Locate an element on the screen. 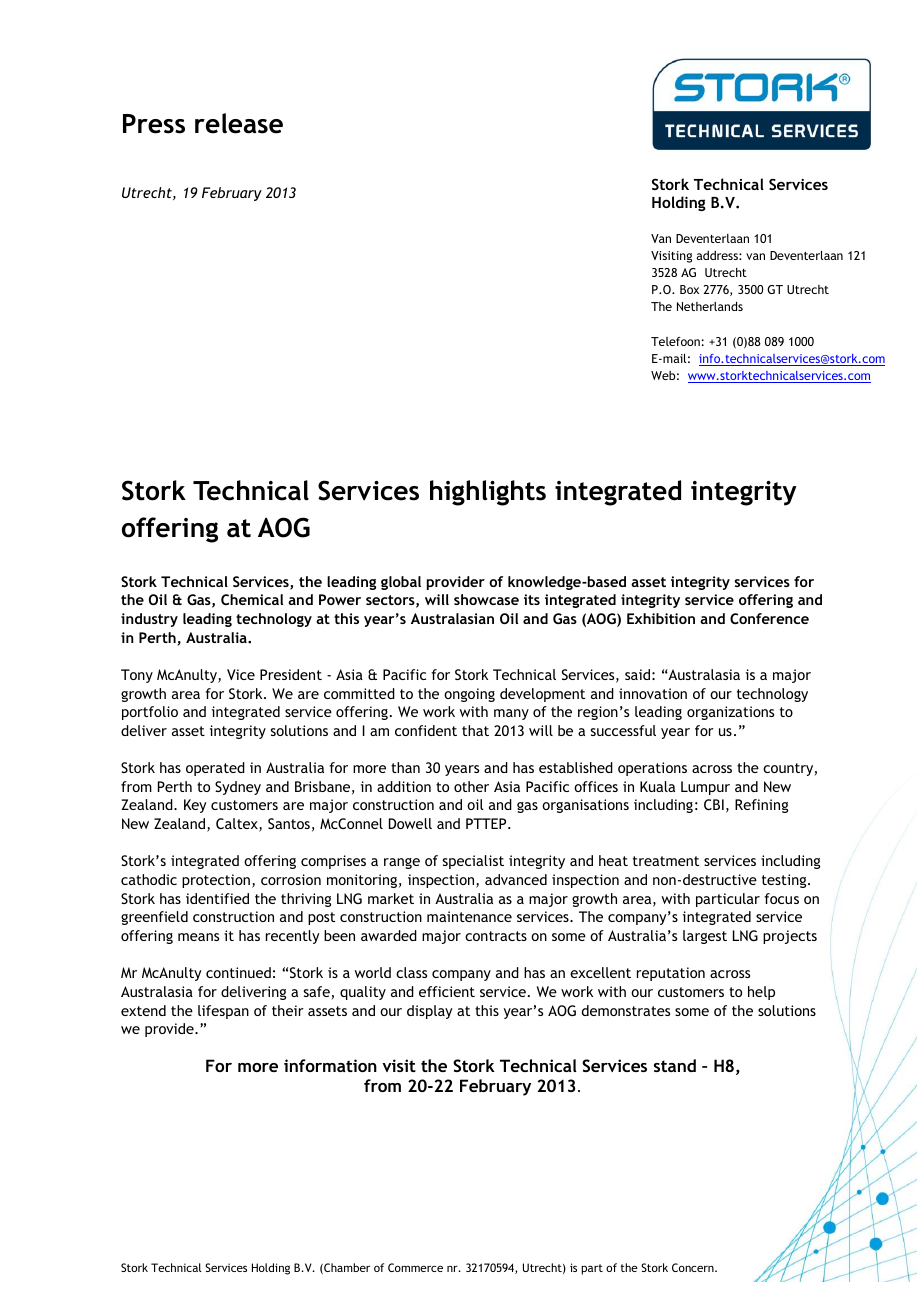 The image size is (924, 1308). stand is located at coordinates (675, 1065).
